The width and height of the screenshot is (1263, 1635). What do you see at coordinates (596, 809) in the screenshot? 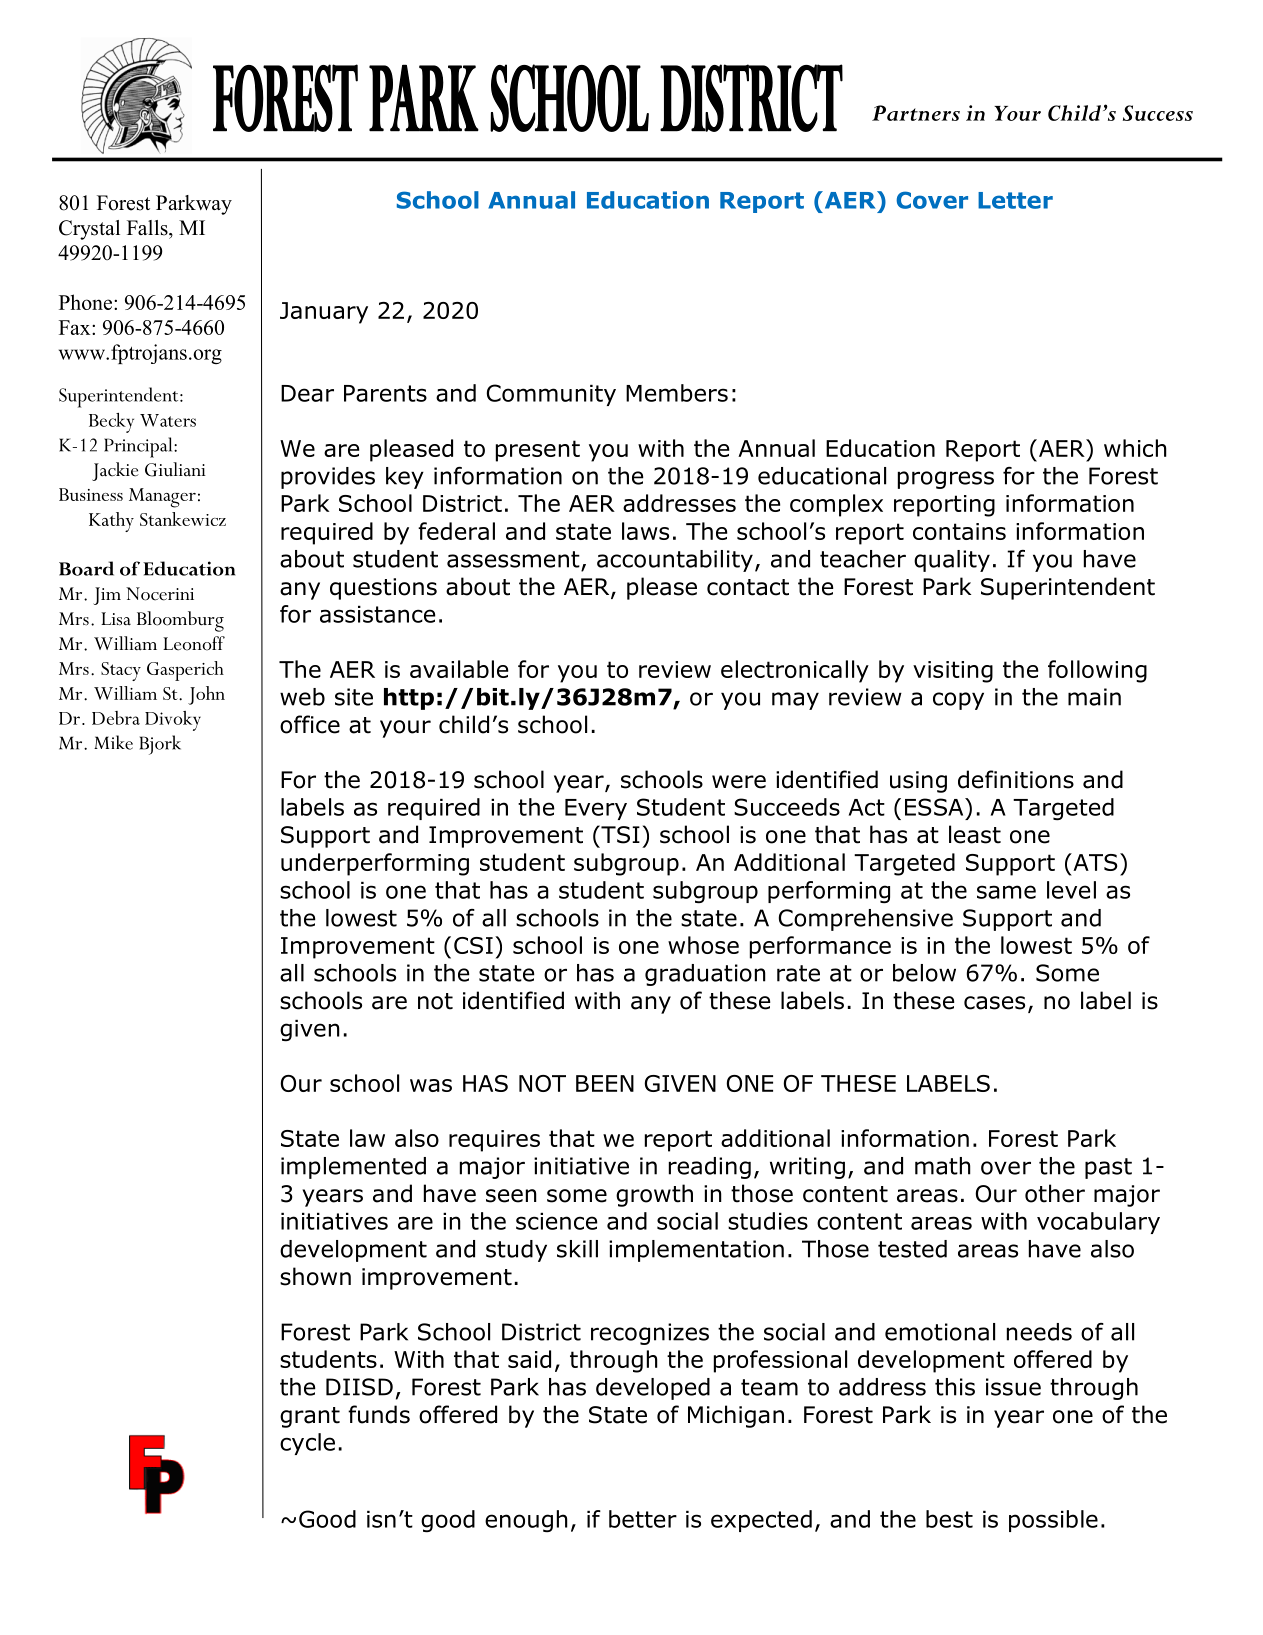
I see `Every` at bounding box center [596, 809].
